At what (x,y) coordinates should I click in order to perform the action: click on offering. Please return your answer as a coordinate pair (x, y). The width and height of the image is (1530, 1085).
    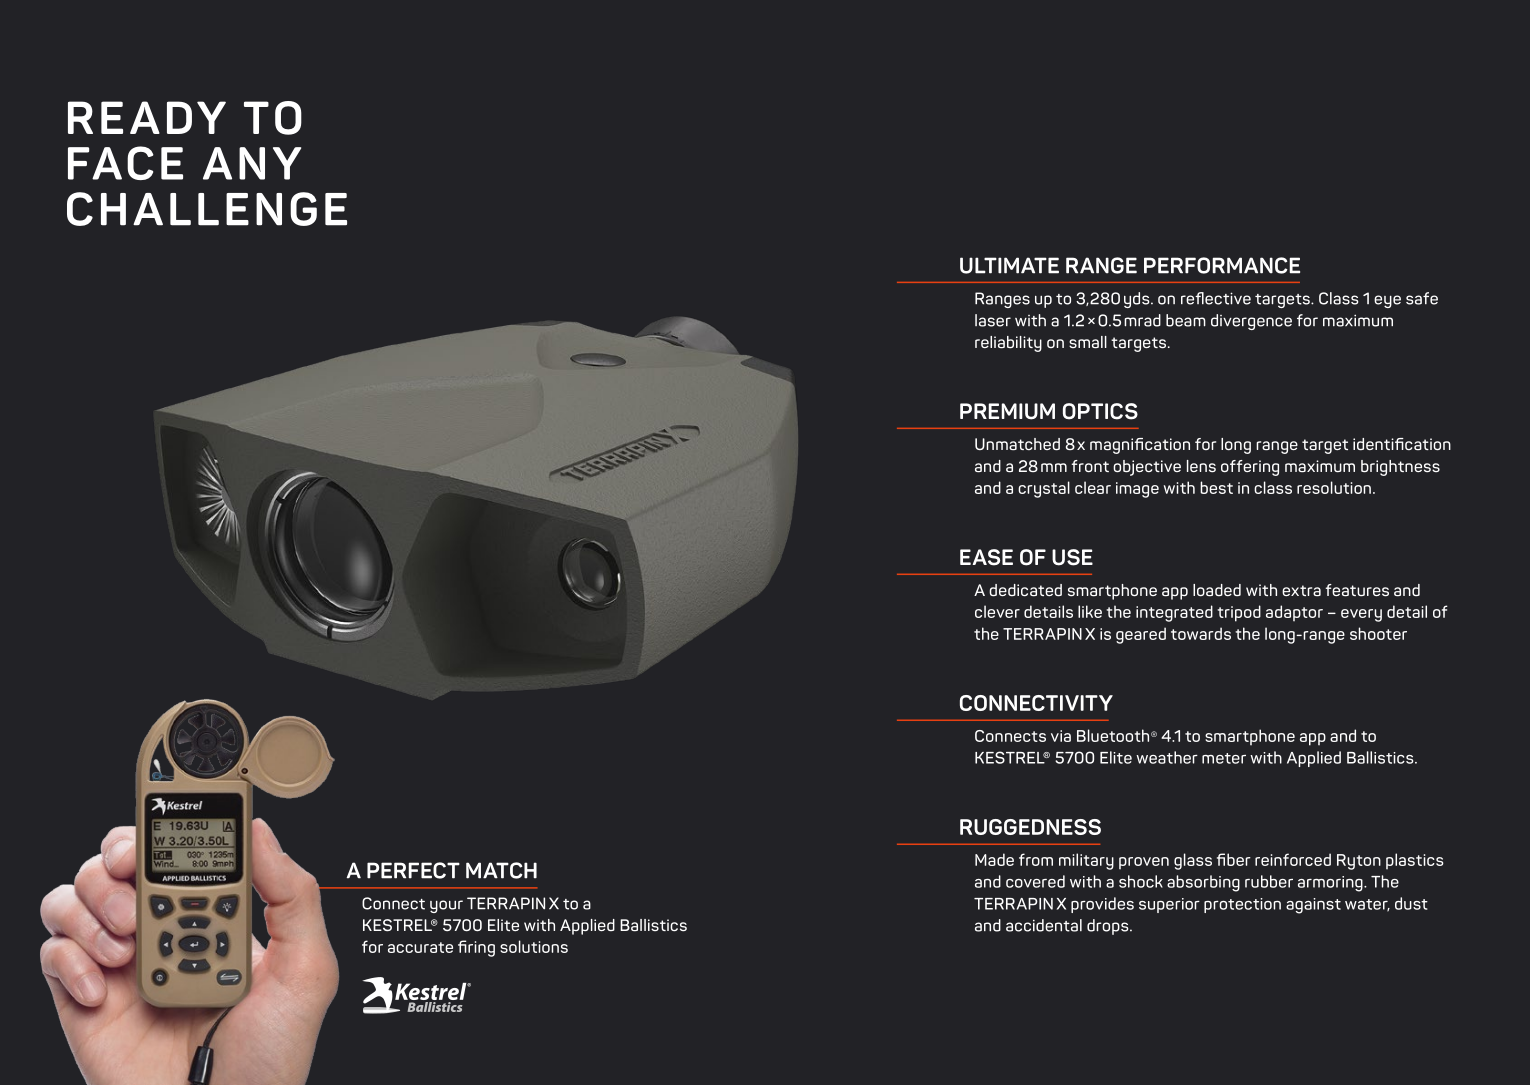
    Looking at the image, I should click on (1250, 468).
